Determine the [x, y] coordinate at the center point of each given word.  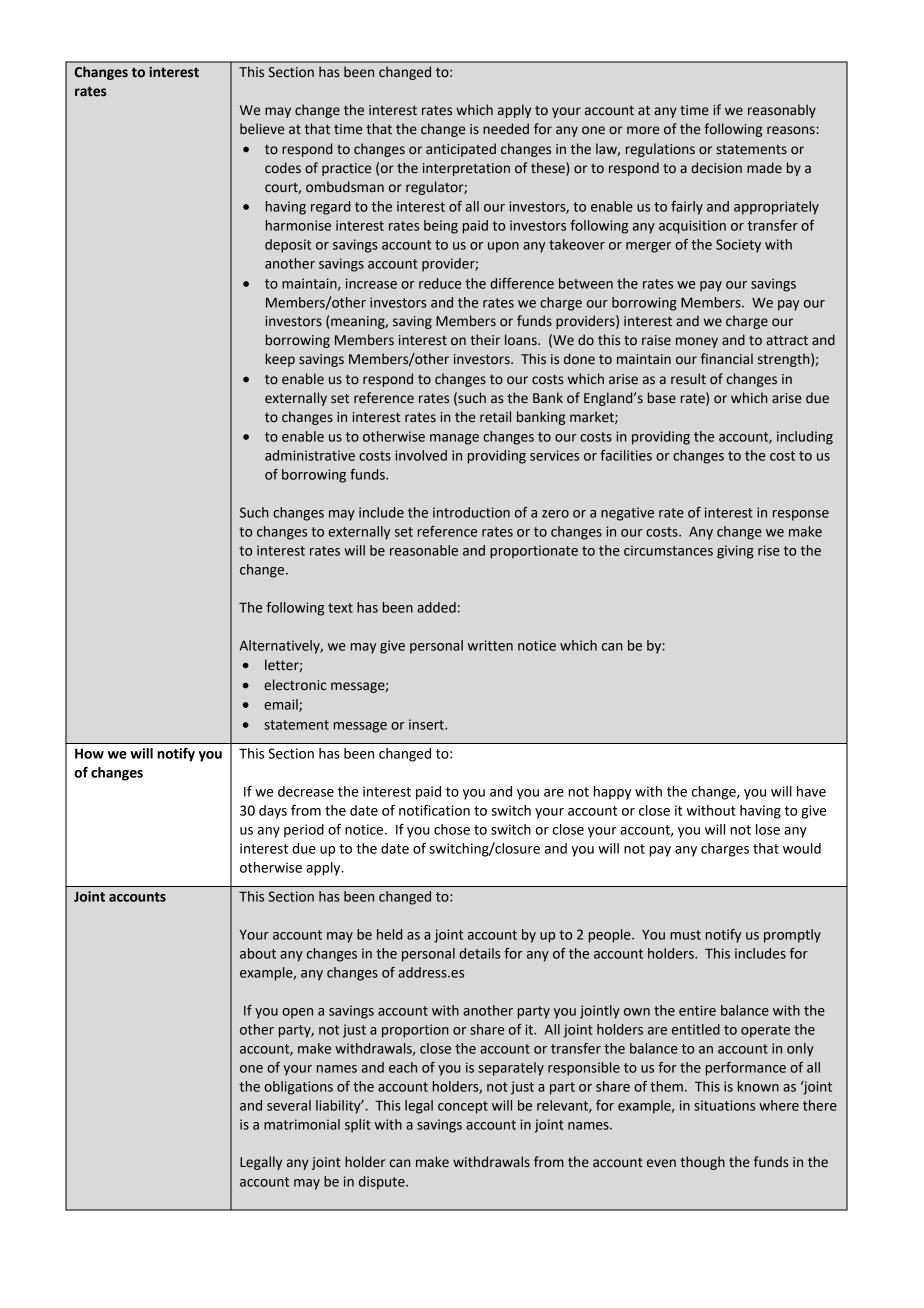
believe [262, 129]
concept [463, 1107]
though [702, 1163]
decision [716, 168]
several [289, 1105]
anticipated [461, 150]
